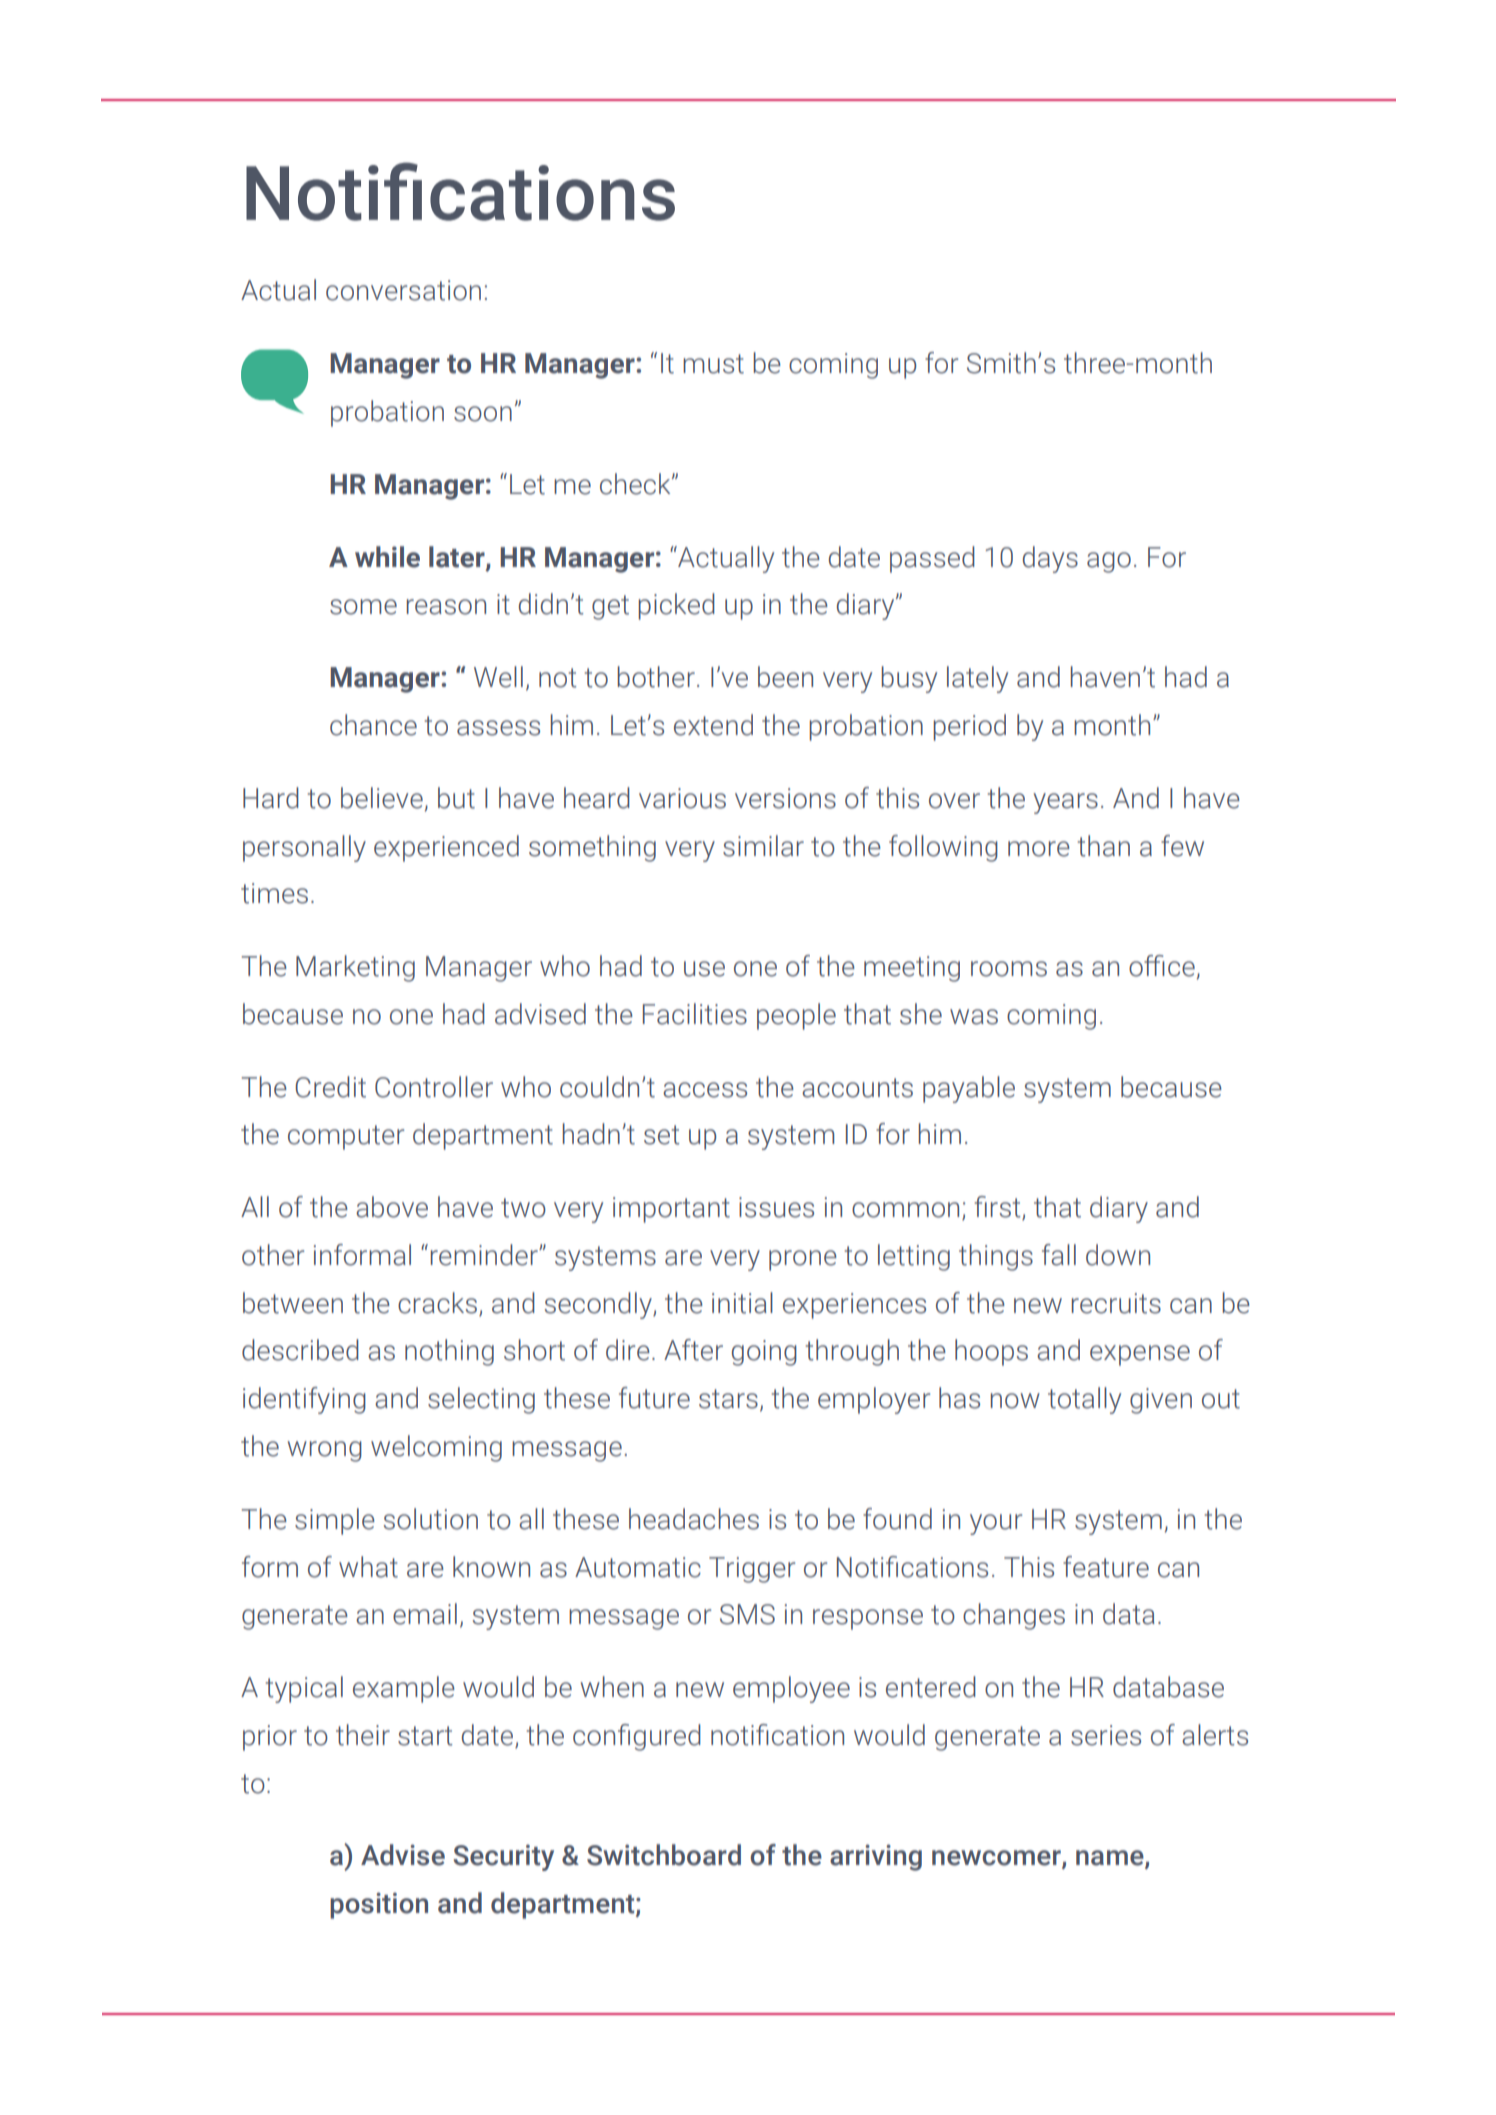 This page has width=1496, height=2115. What do you see at coordinates (379, 1905) in the page?
I see `position` at bounding box center [379, 1905].
